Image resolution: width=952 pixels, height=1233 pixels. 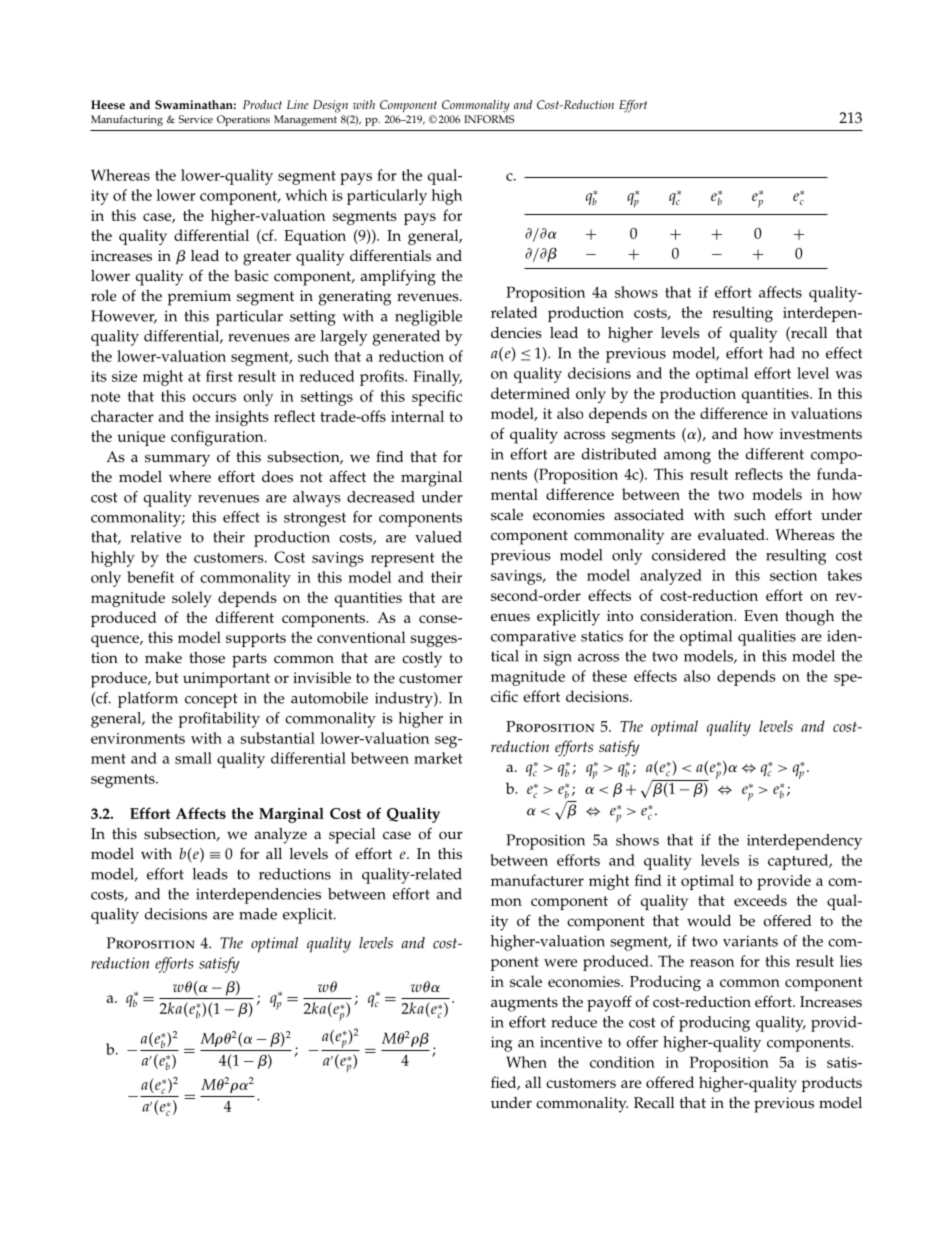 What do you see at coordinates (192, 599) in the page?
I see `solely` at bounding box center [192, 599].
